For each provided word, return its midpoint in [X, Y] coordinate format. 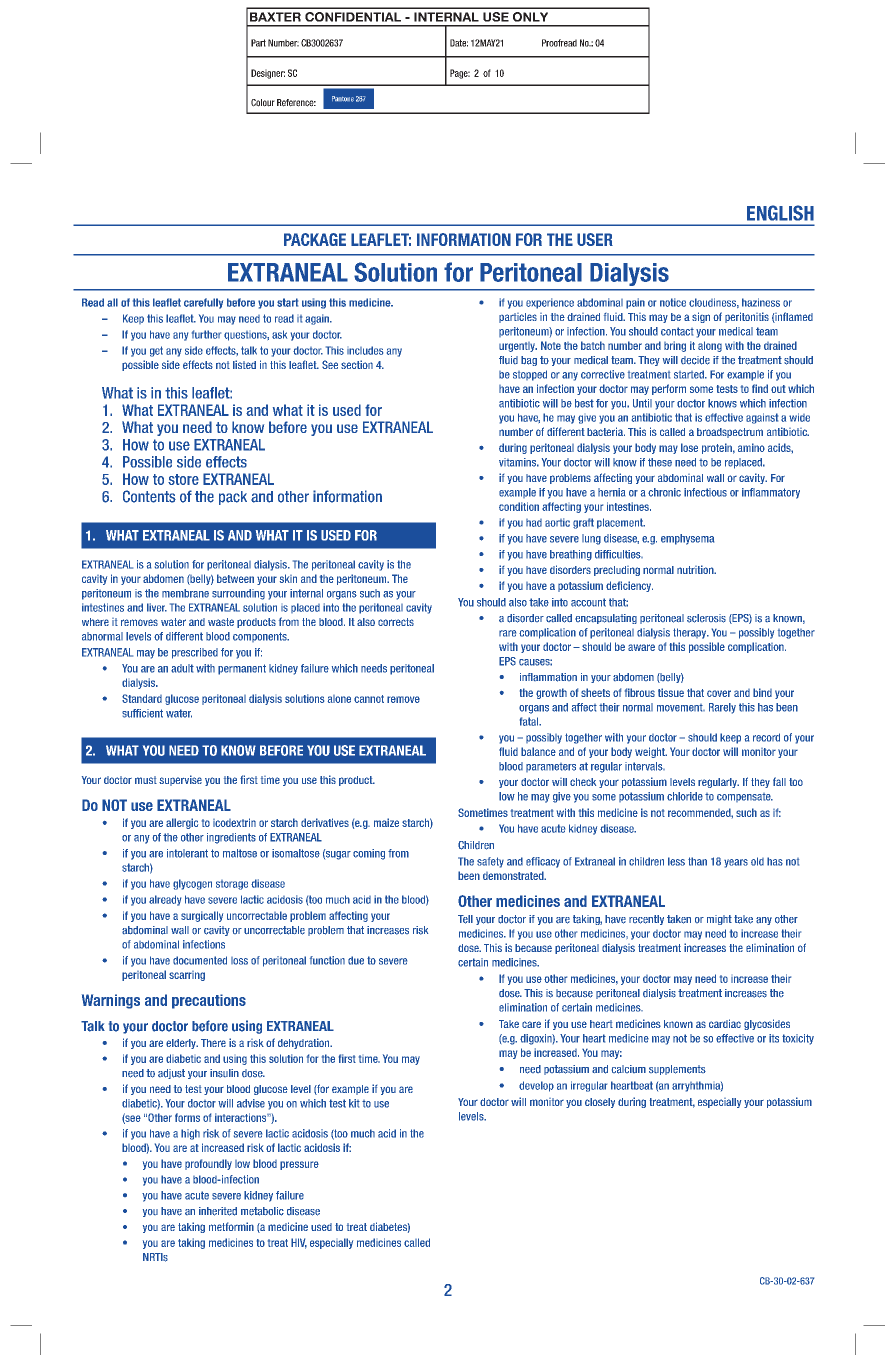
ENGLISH [780, 213]
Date [459, 43]
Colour [263, 103]
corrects [396, 622]
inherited [218, 1211]
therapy [691, 633]
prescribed [195, 653]
